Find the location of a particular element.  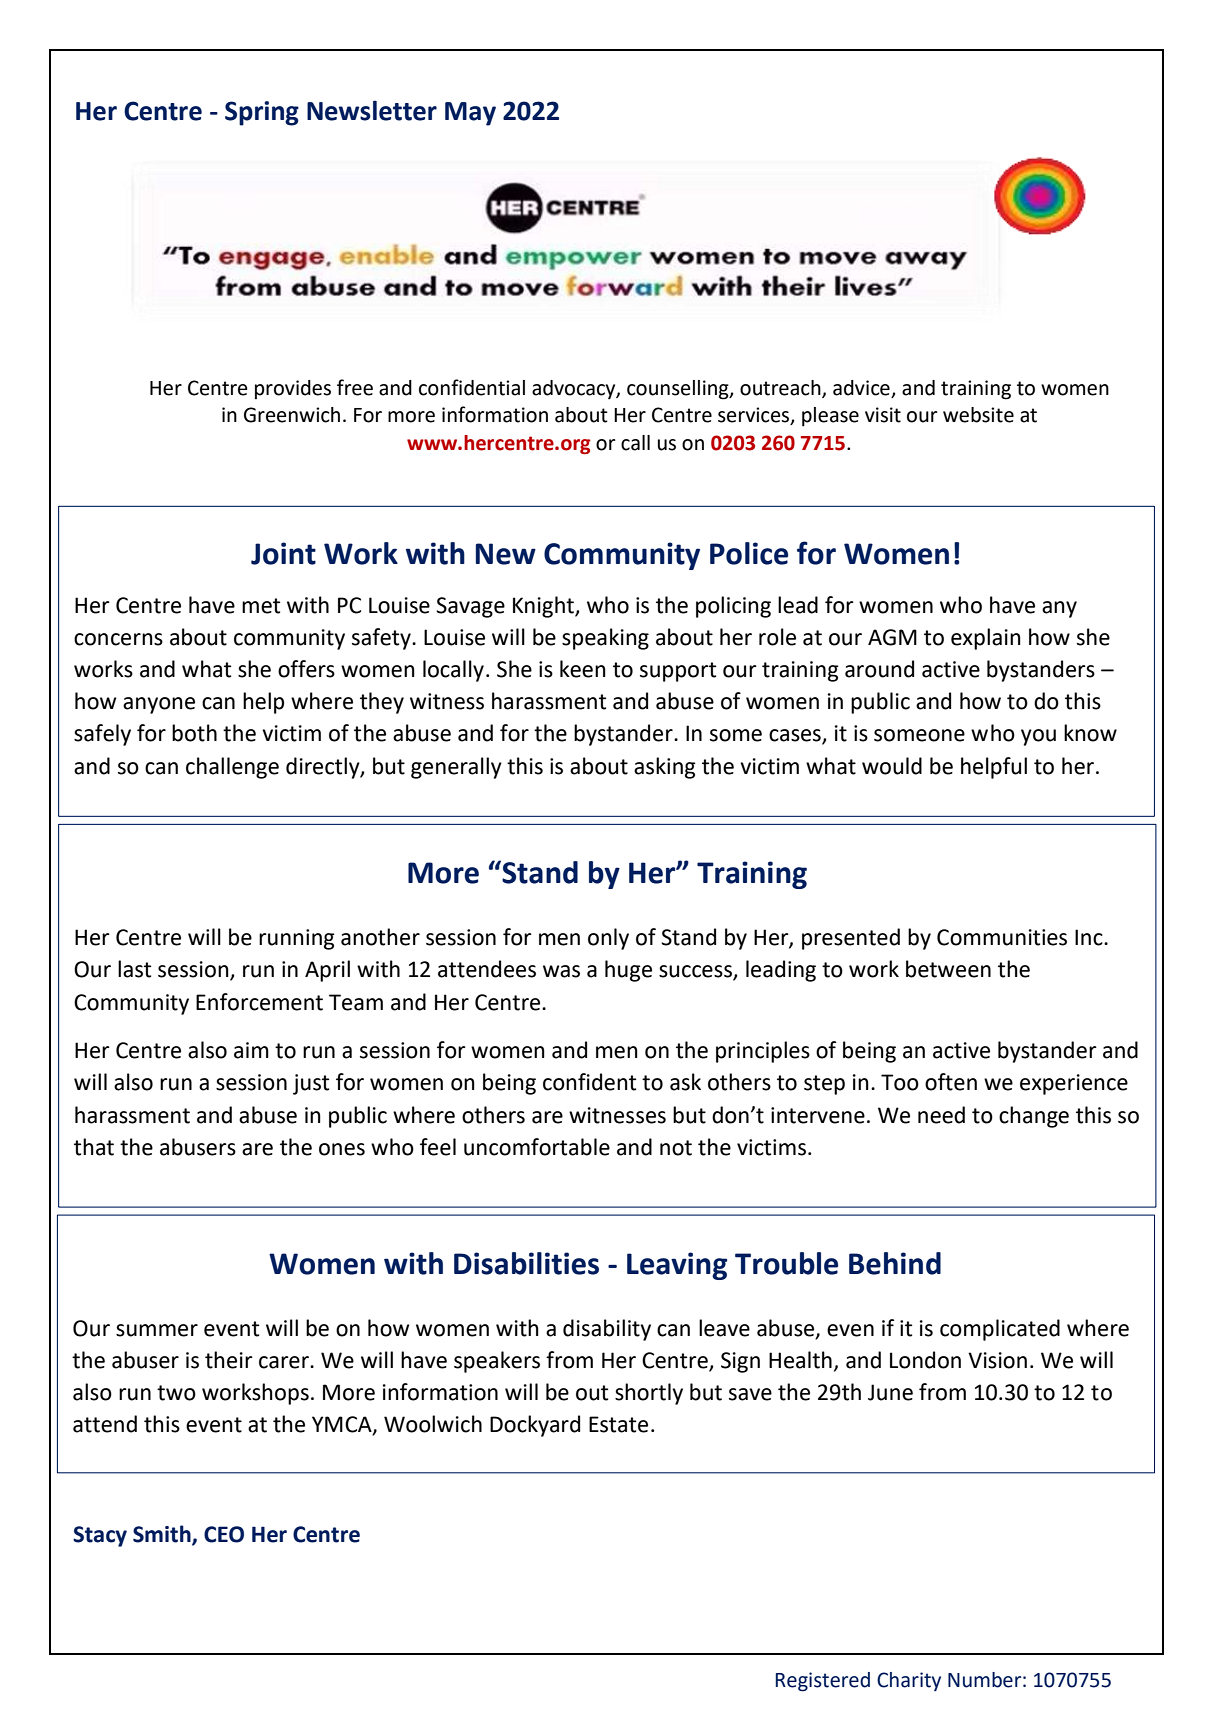

Communities is located at coordinates (1002, 937).
